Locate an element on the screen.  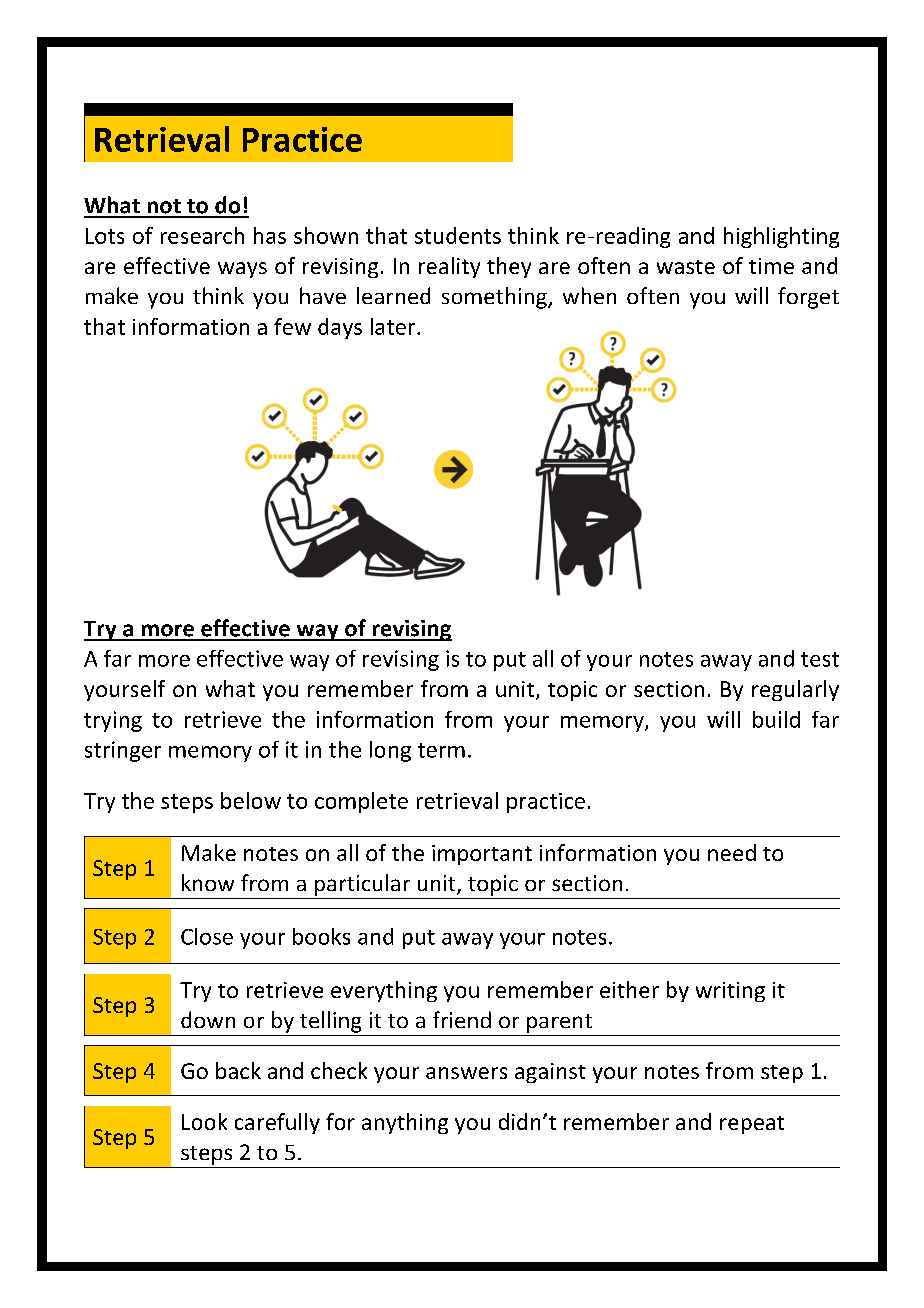
regularly is located at coordinates (795, 690).
